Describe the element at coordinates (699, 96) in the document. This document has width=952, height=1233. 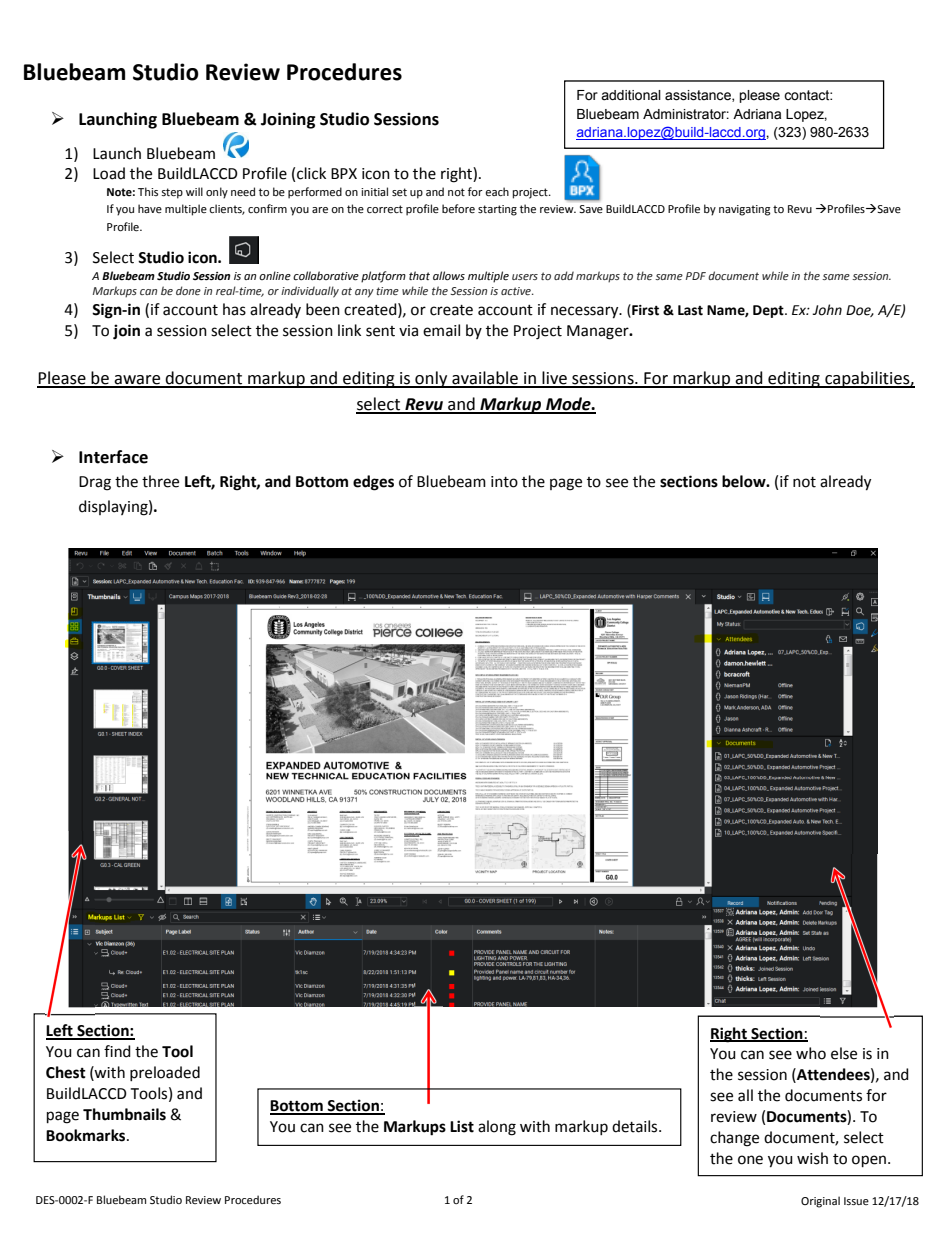
I see `assistance` at that location.
